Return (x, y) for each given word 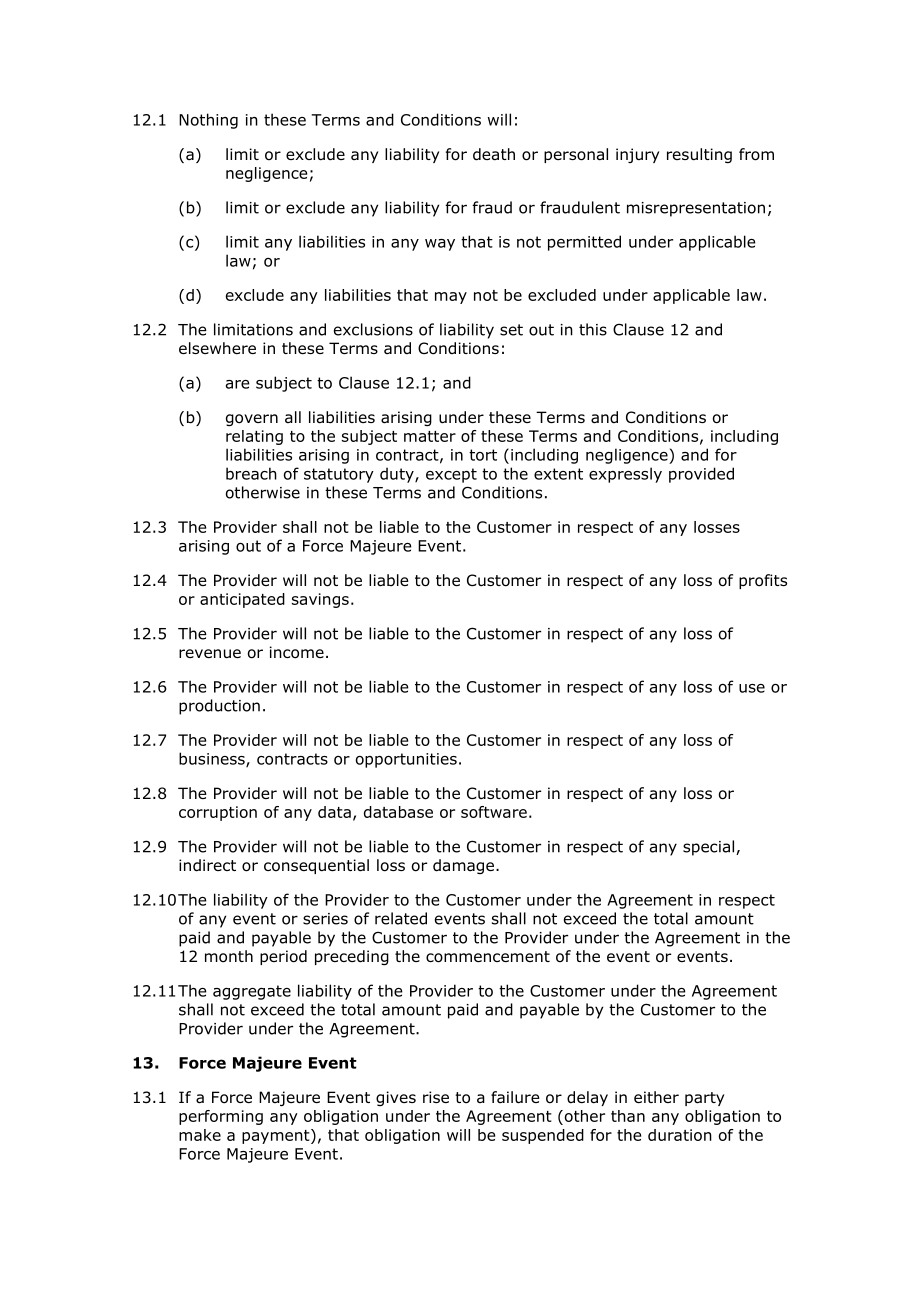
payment (277, 1136)
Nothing (208, 121)
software (494, 812)
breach (251, 473)
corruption (218, 813)
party (704, 1099)
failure (515, 1097)
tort (483, 455)
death (494, 154)
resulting (699, 155)
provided (701, 475)
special (710, 848)
